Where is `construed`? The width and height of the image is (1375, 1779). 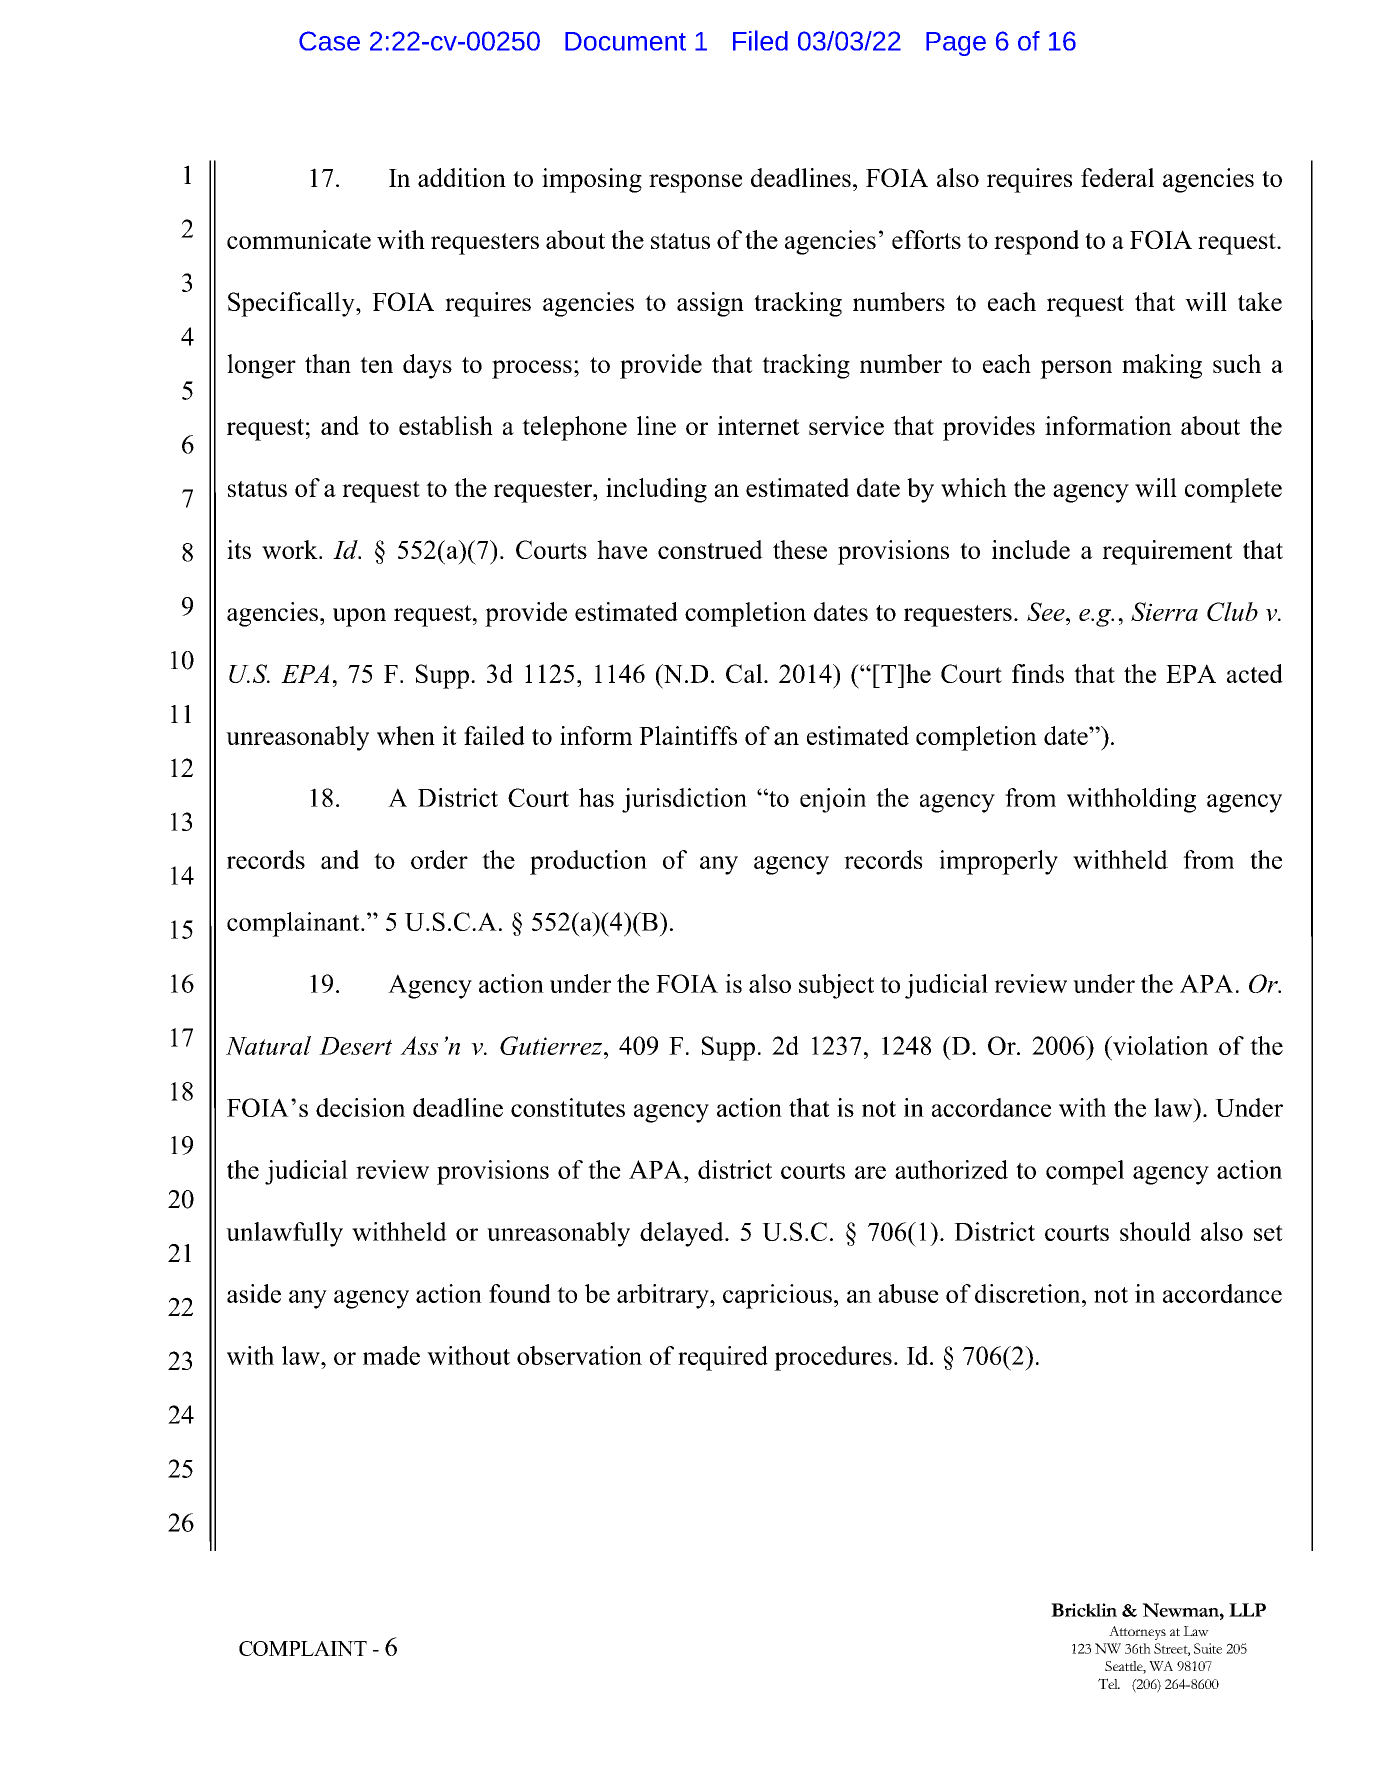
construed is located at coordinates (710, 549).
